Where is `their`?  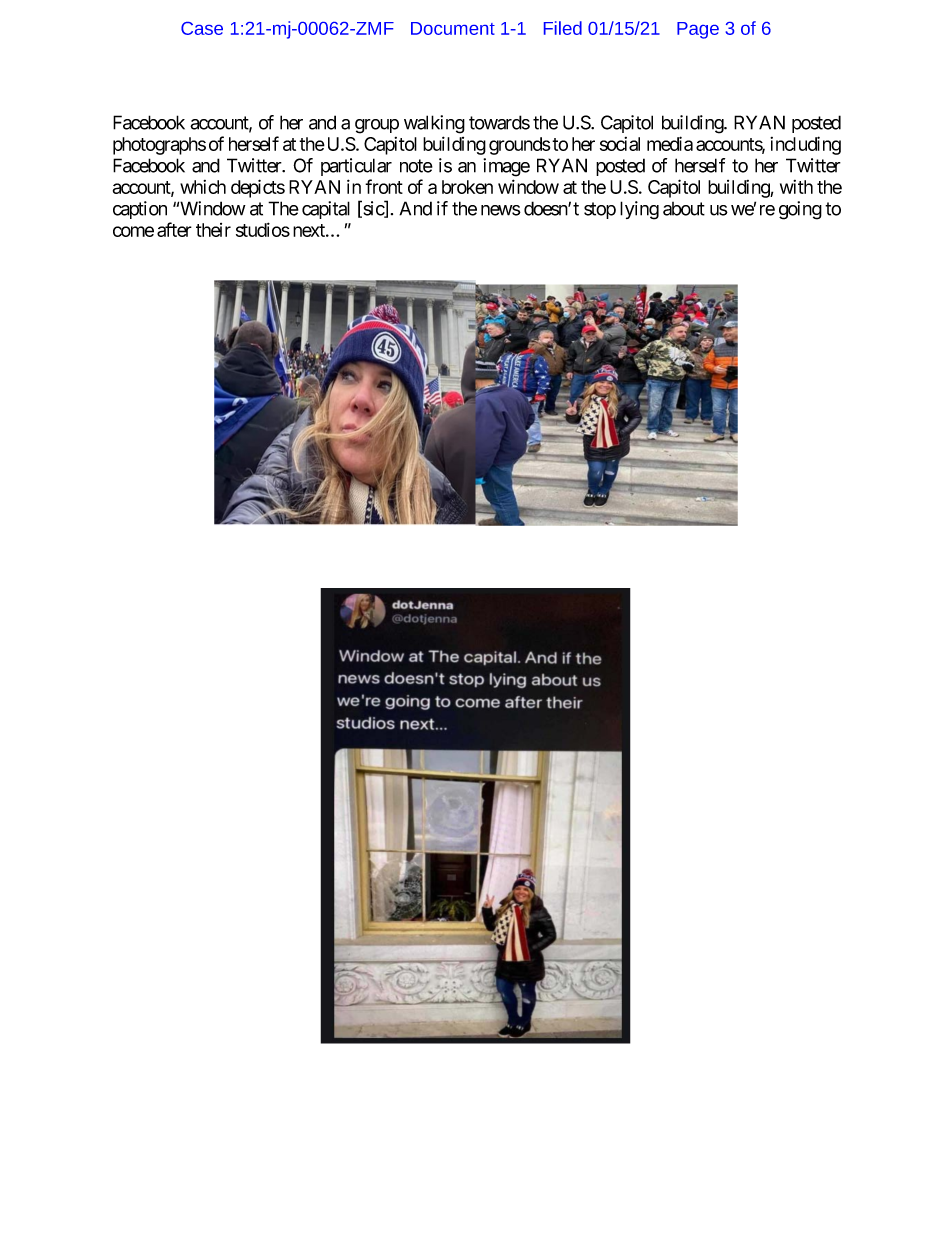
their is located at coordinates (213, 230).
